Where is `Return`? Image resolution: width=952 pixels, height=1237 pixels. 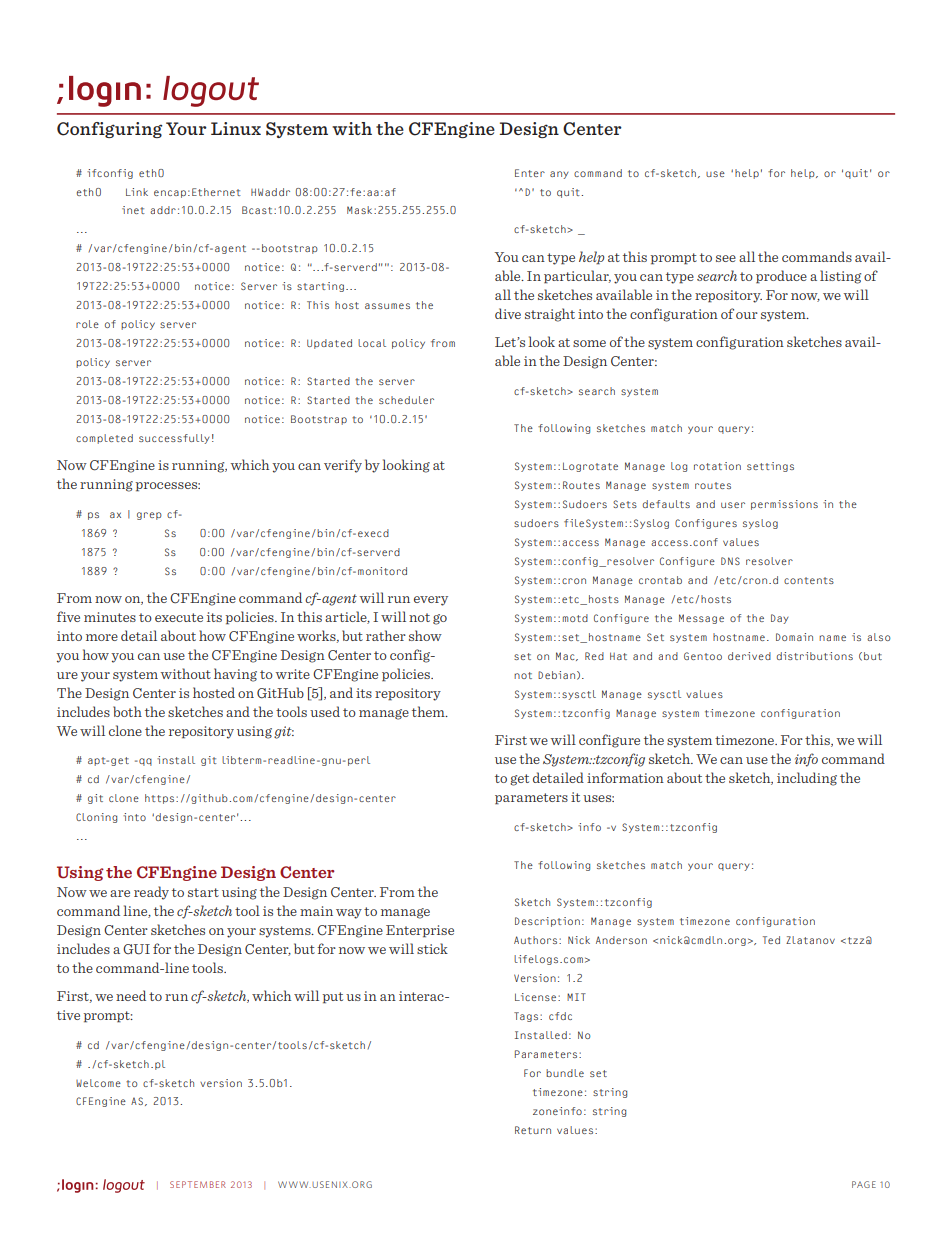
Return is located at coordinates (533, 1130).
